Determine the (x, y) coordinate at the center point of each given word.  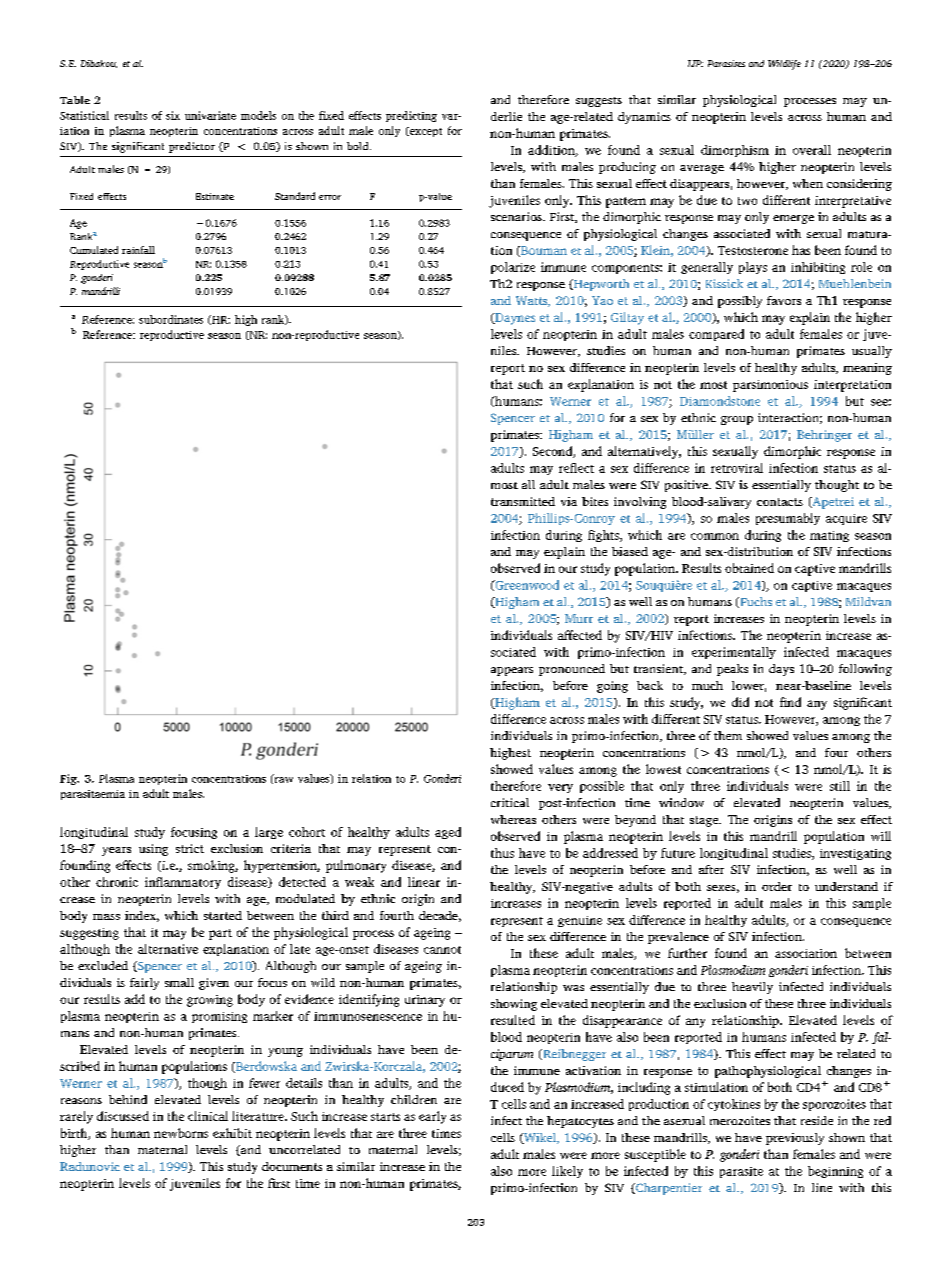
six (173, 115)
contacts (780, 502)
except (425, 132)
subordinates (171, 319)
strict (190, 848)
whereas (513, 819)
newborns (181, 1133)
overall (812, 150)
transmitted (523, 501)
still (840, 786)
